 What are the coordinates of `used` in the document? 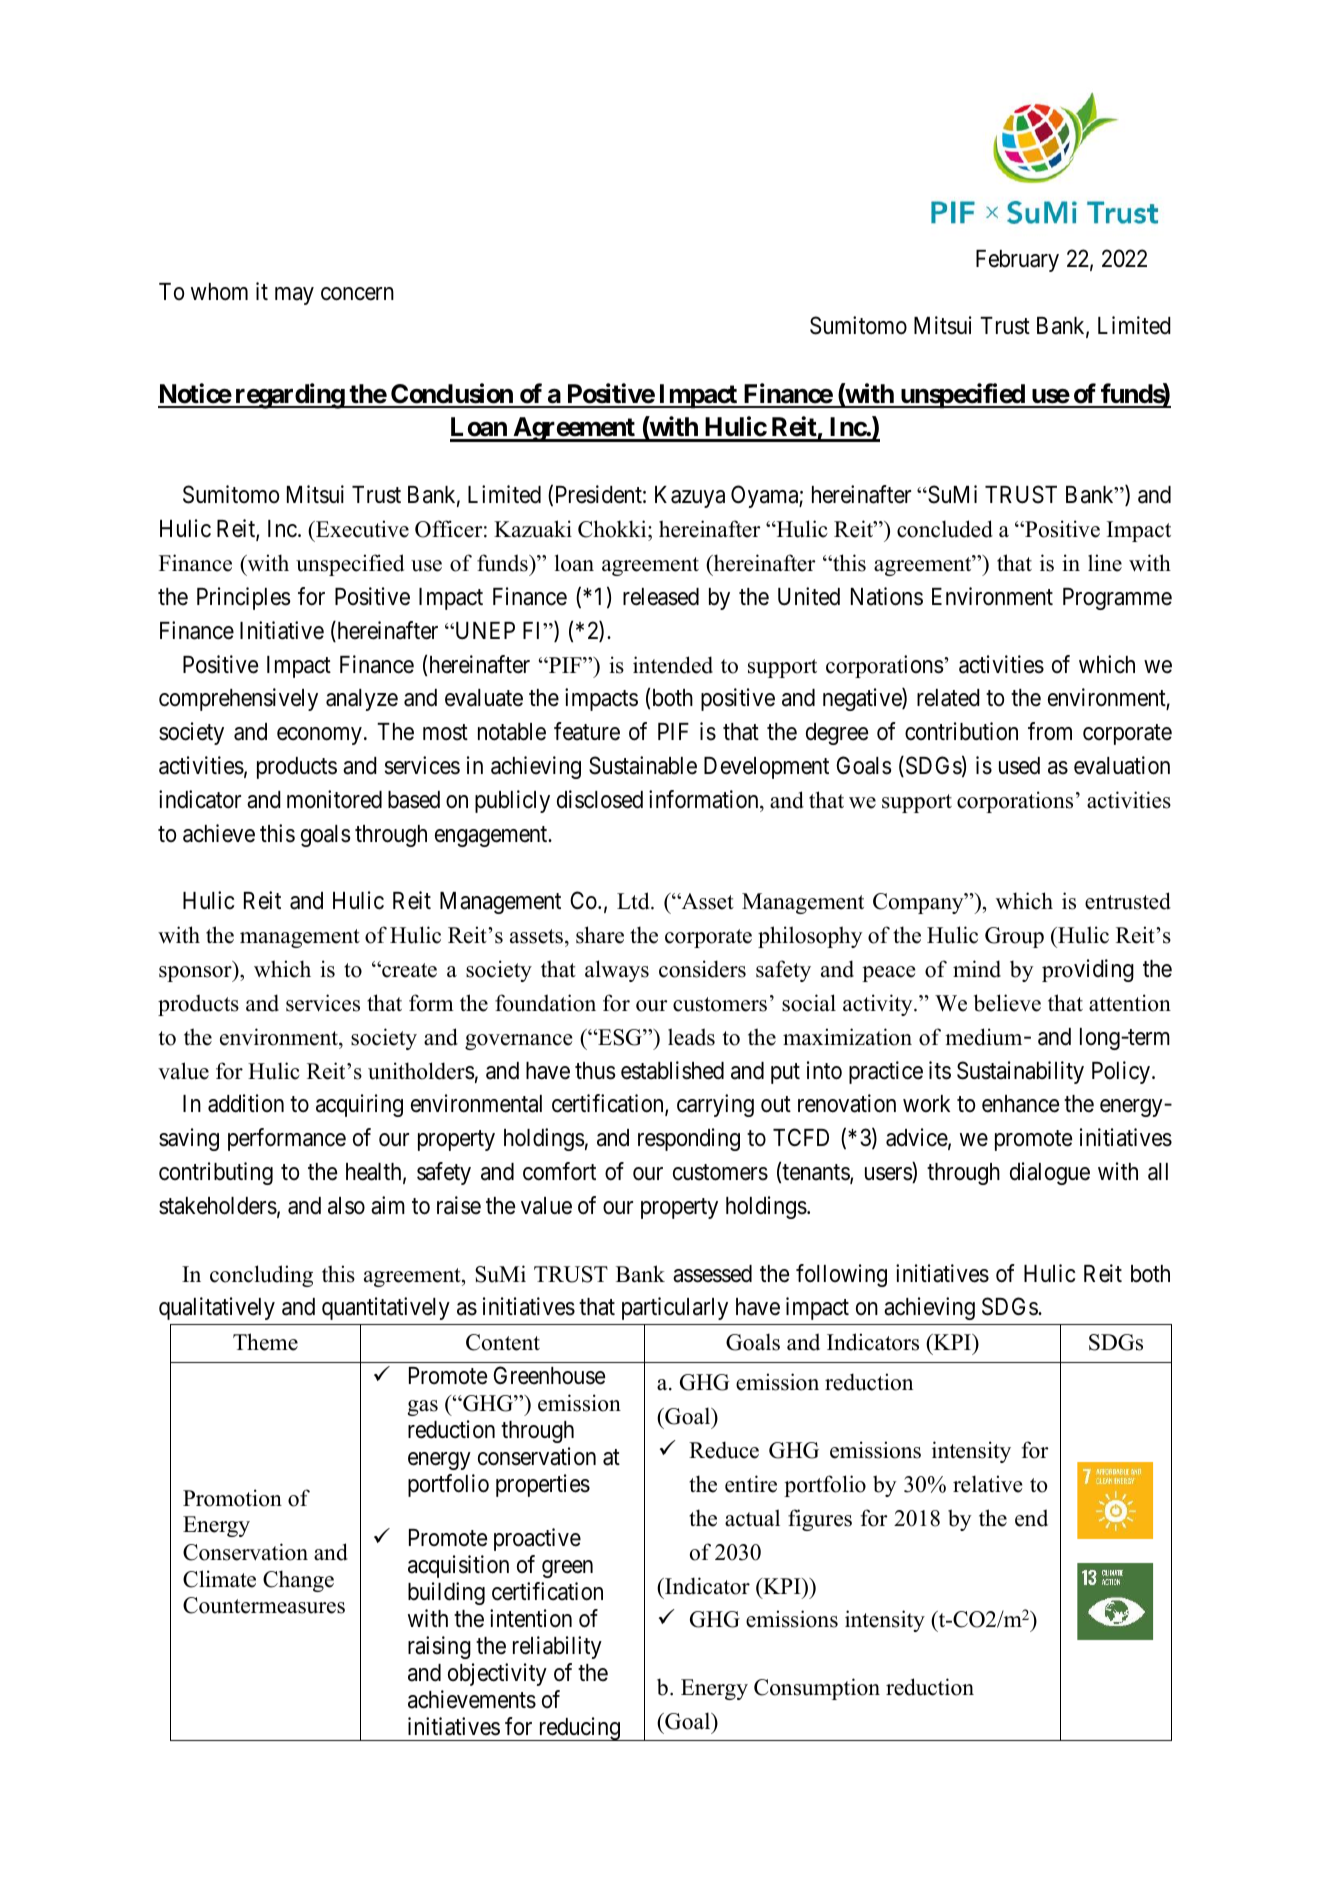 It's located at (1019, 766).
